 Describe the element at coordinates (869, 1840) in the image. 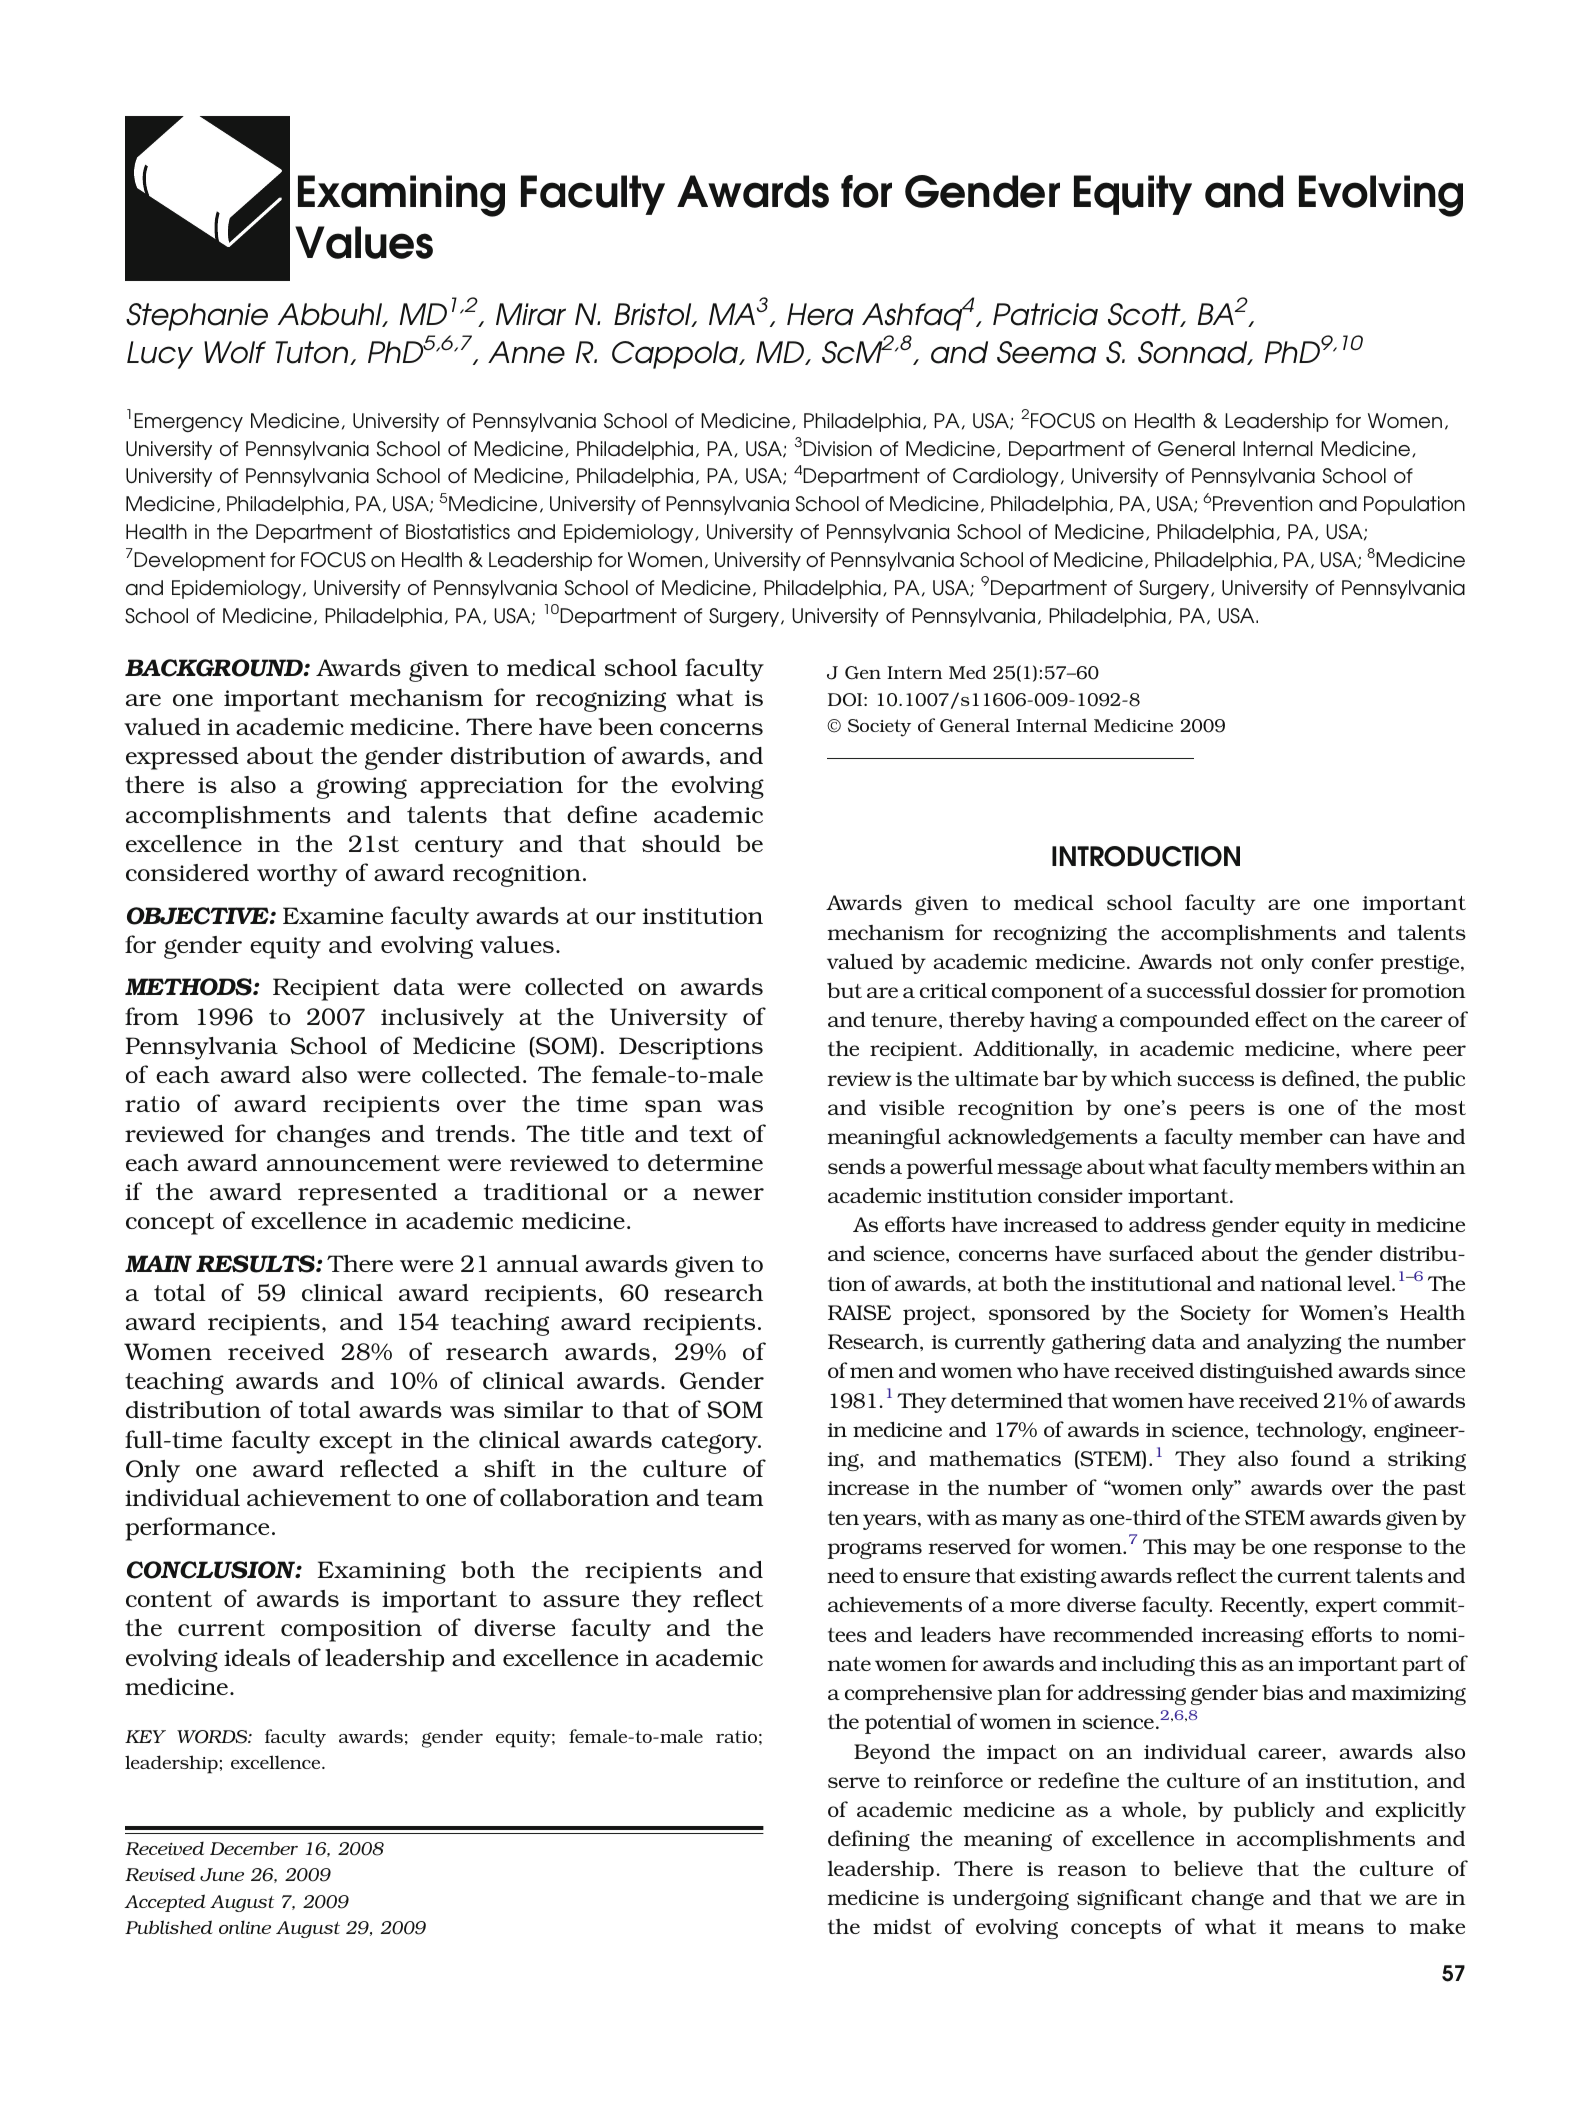

I see `defining` at that location.
